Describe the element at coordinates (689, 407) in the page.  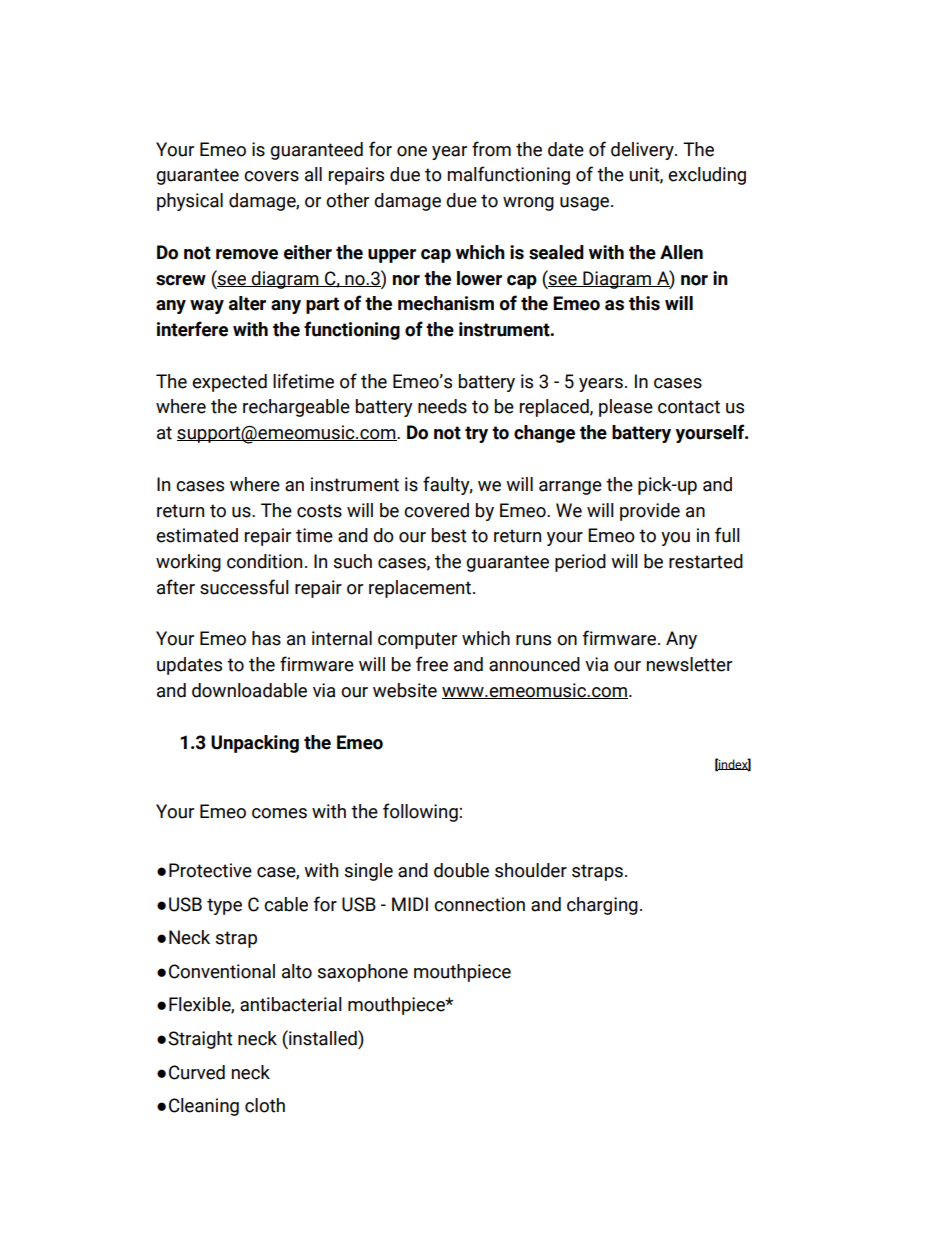
I see `contact` at that location.
